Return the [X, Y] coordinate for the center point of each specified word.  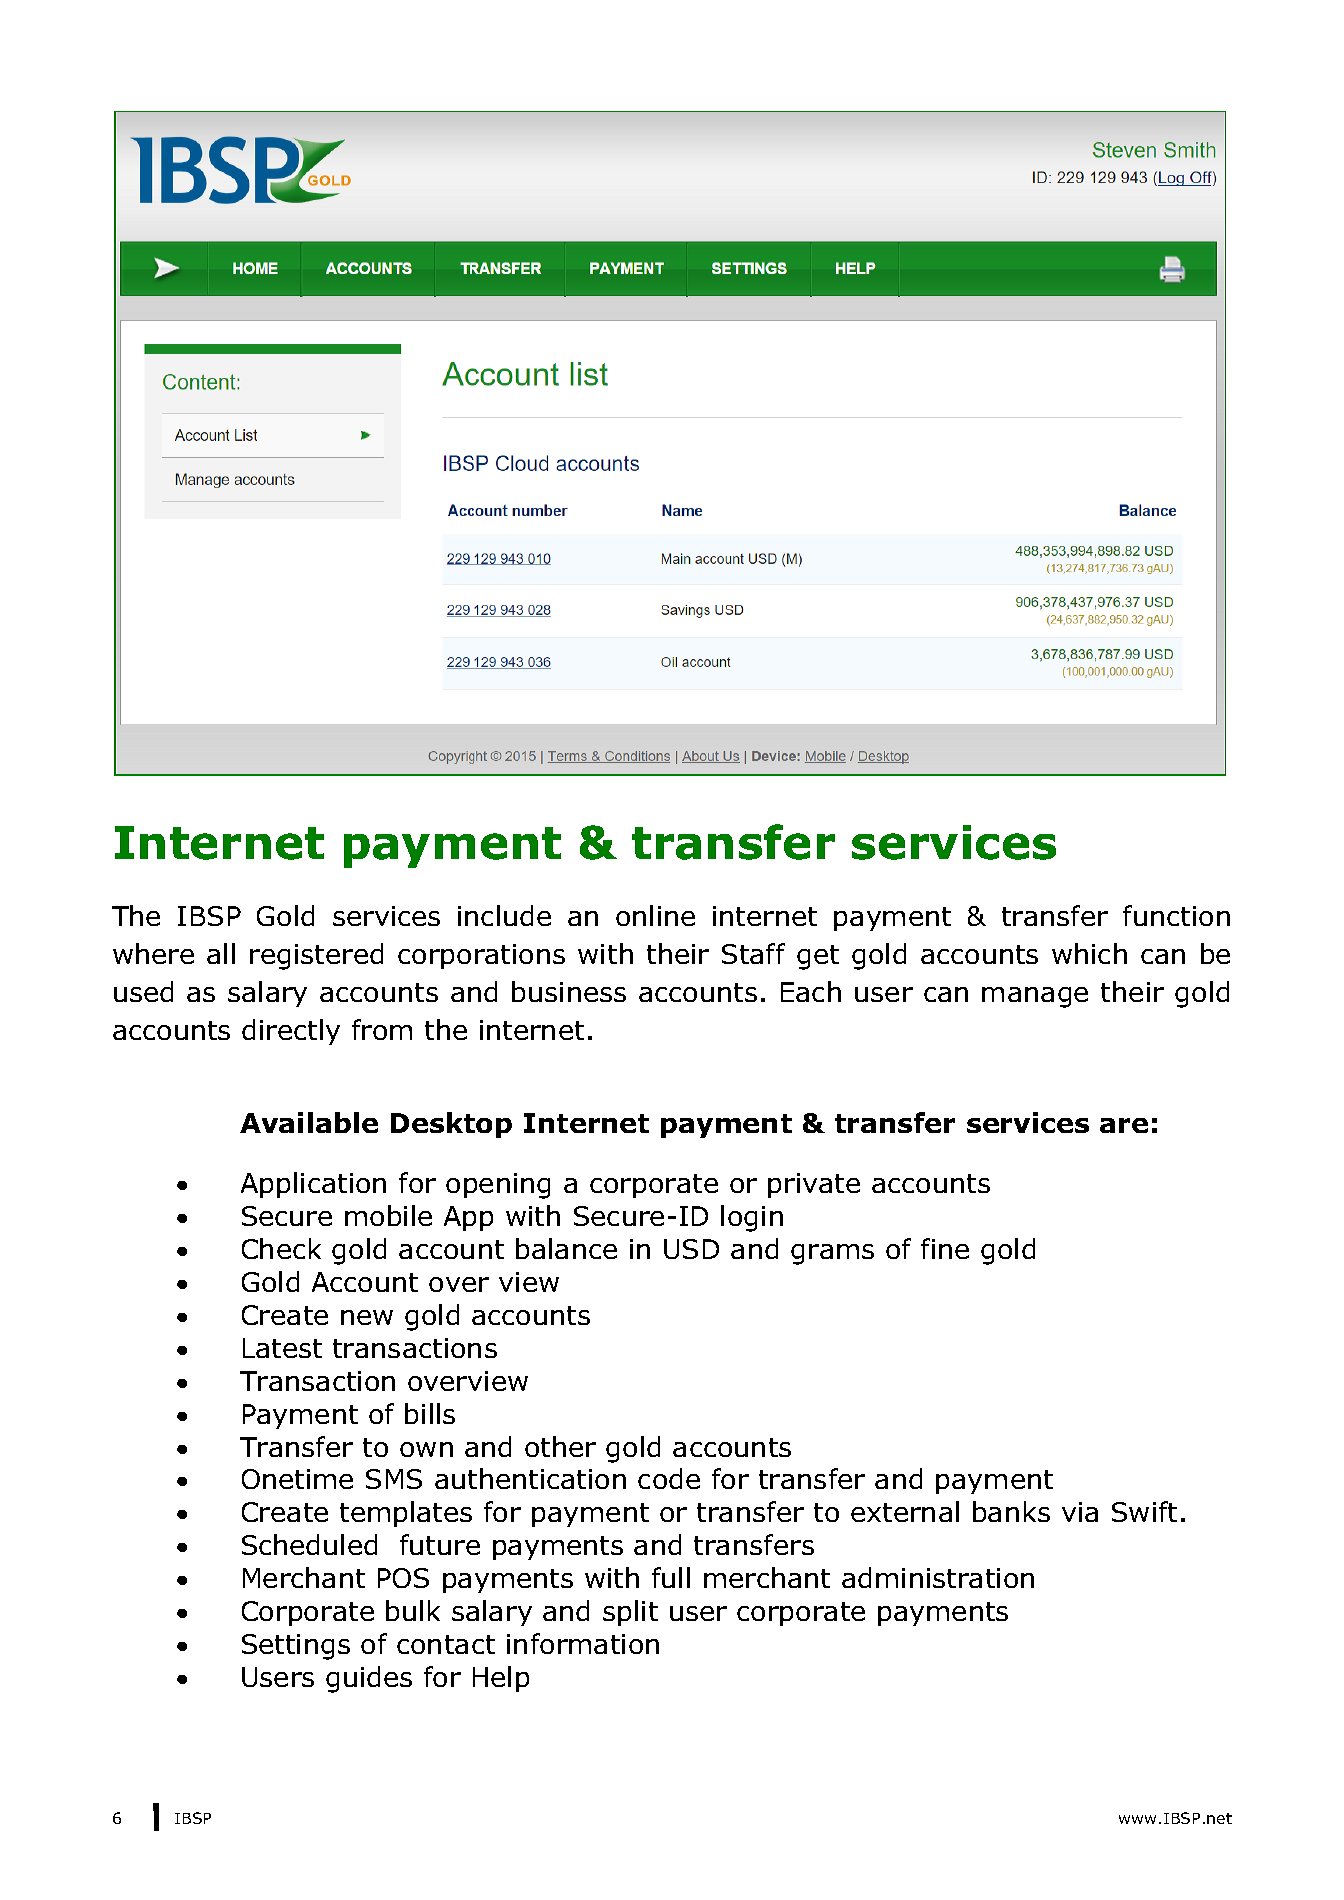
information [583, 1643]
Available [309, 1122]
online [655, 915]
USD [691, 1249]
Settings [296, 1647]
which [1089, 953]
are [1124, 1125]
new [367, 1317]
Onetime [297, 1479]
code [669, 1478]
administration [938, 1577]
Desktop [451, 1125]
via [1080, 1512]
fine [945, 1248]
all [221, 953]
